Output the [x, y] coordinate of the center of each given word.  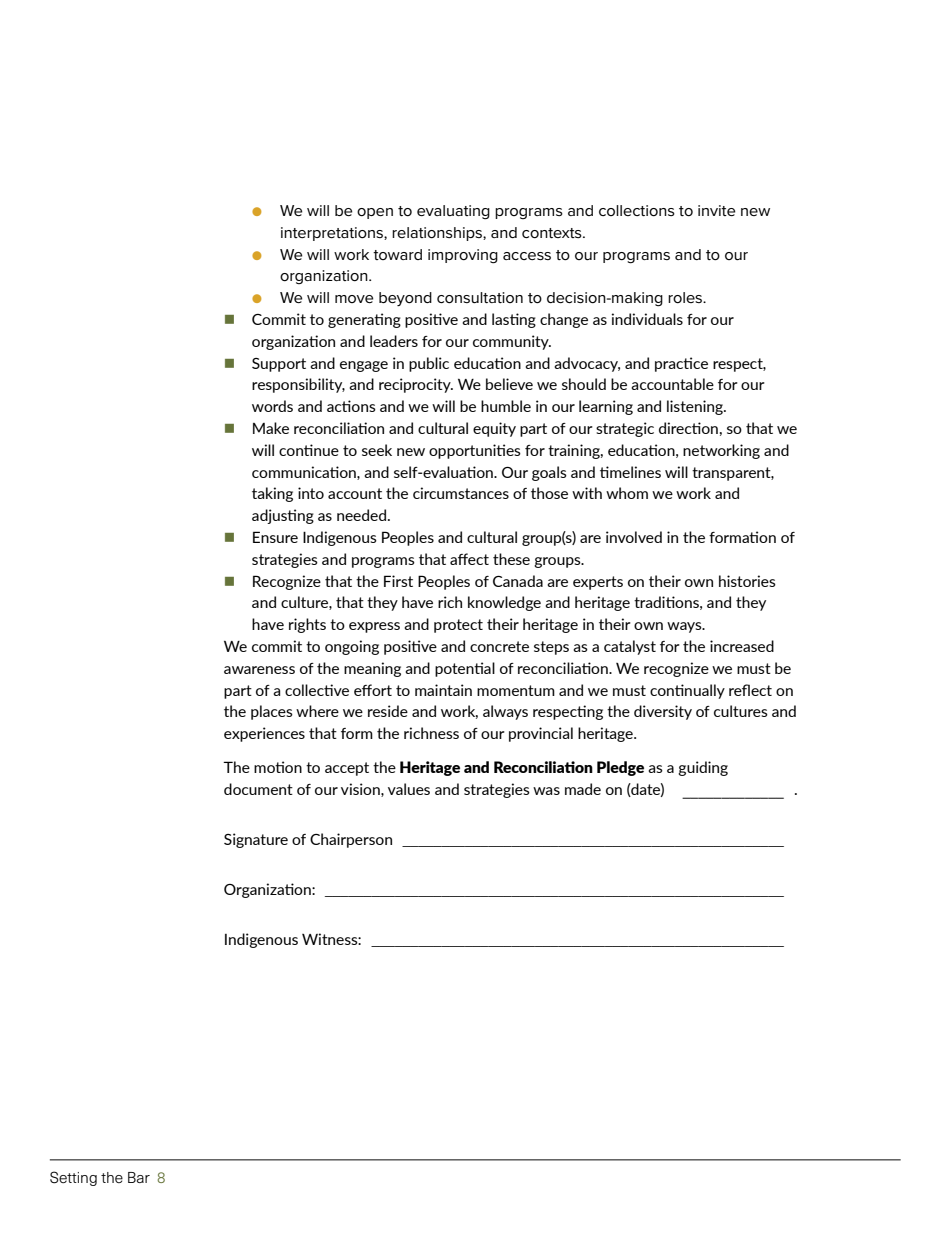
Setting [73, 1178]
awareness [259, 670]
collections [637, 210]
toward [397, 254]
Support [279, 365]
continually [687, 691]
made [583, 789]
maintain [443, 690]
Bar [139, 1177]
